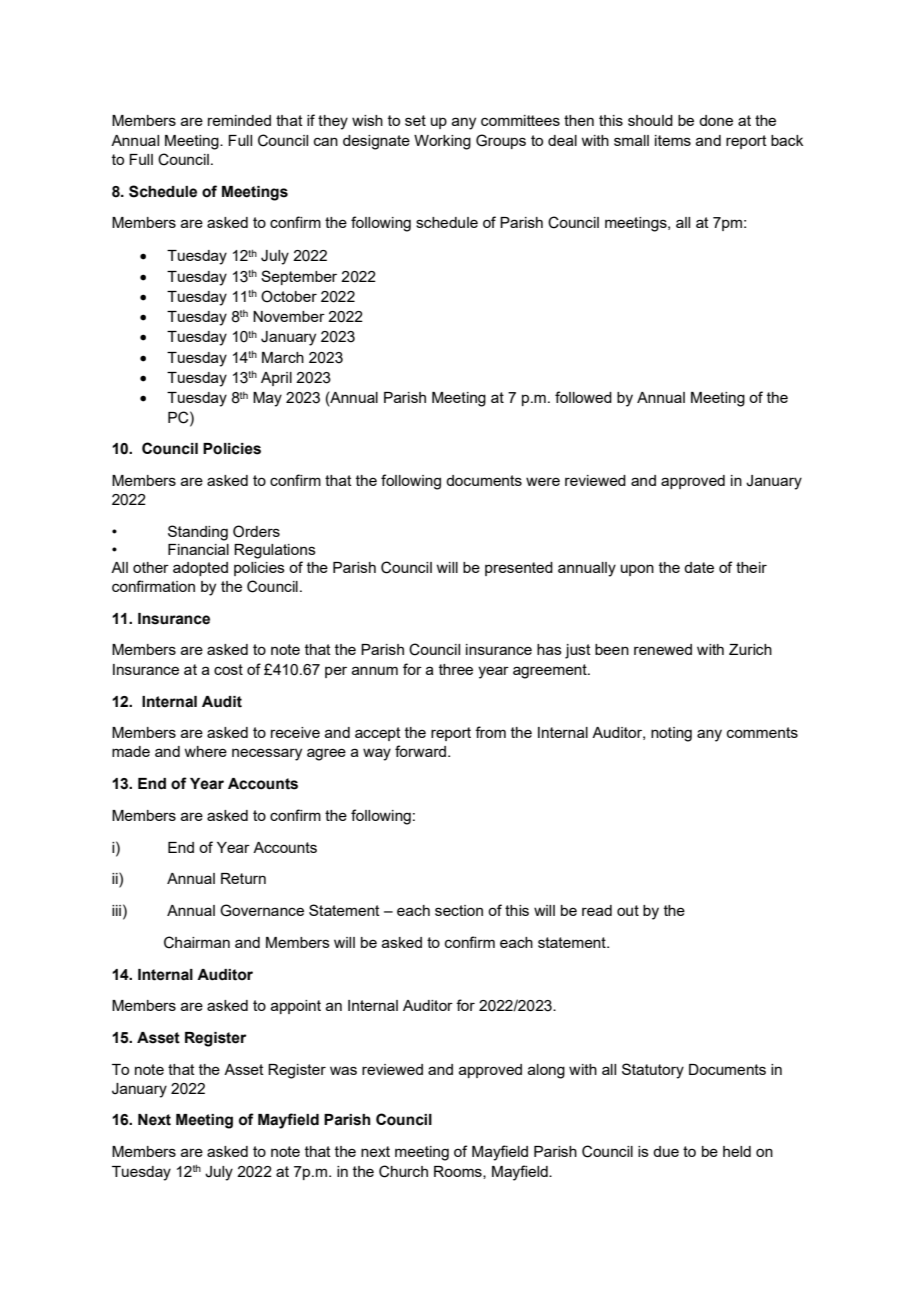 This image has height=1308, width=924. What do you see at coordinates (737, 1151) in the image?
I see `held` at bounding box center [737, 1151].
